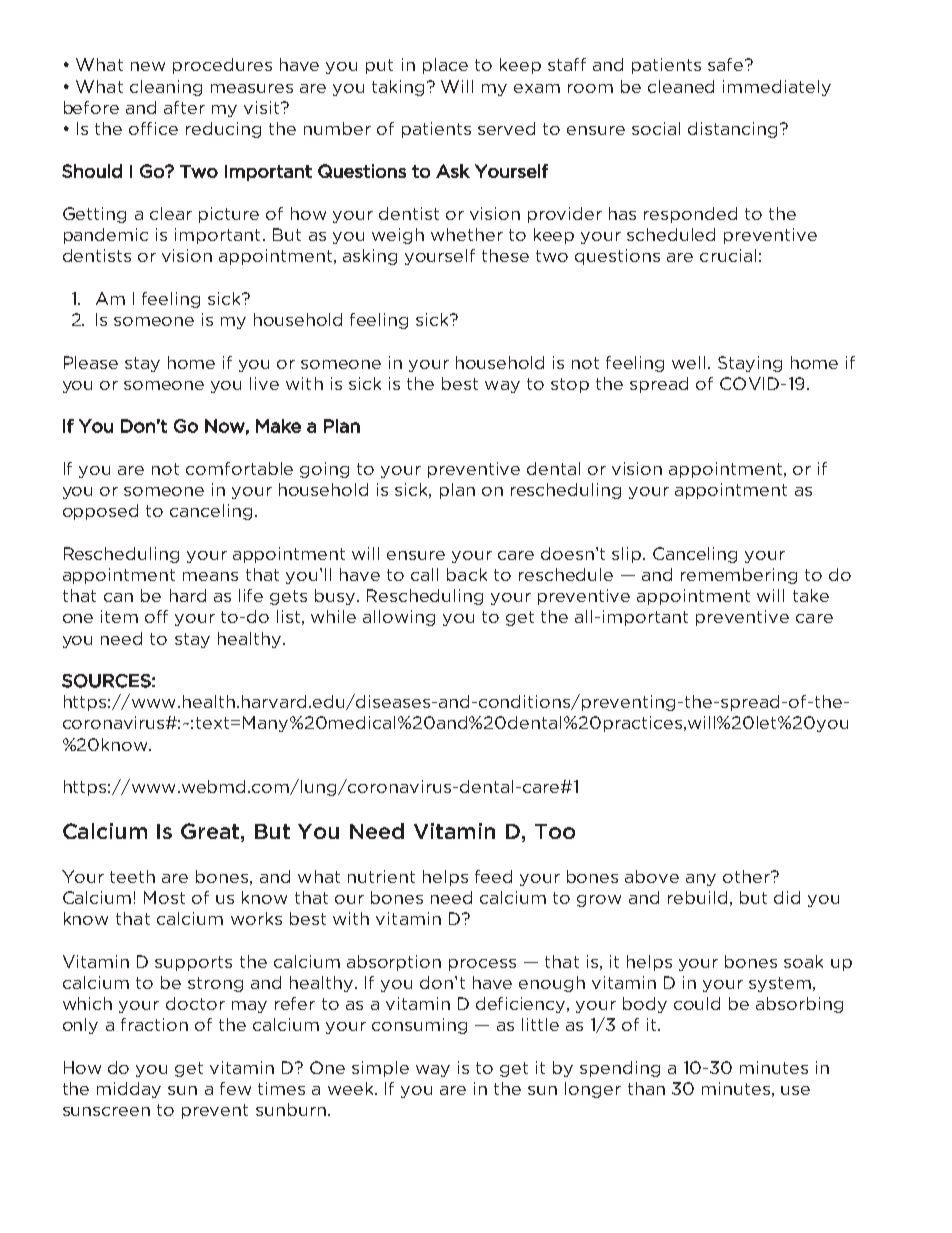  Describe the element at coordinates (445, 66) in the screenshot. I see `place` at that location.
